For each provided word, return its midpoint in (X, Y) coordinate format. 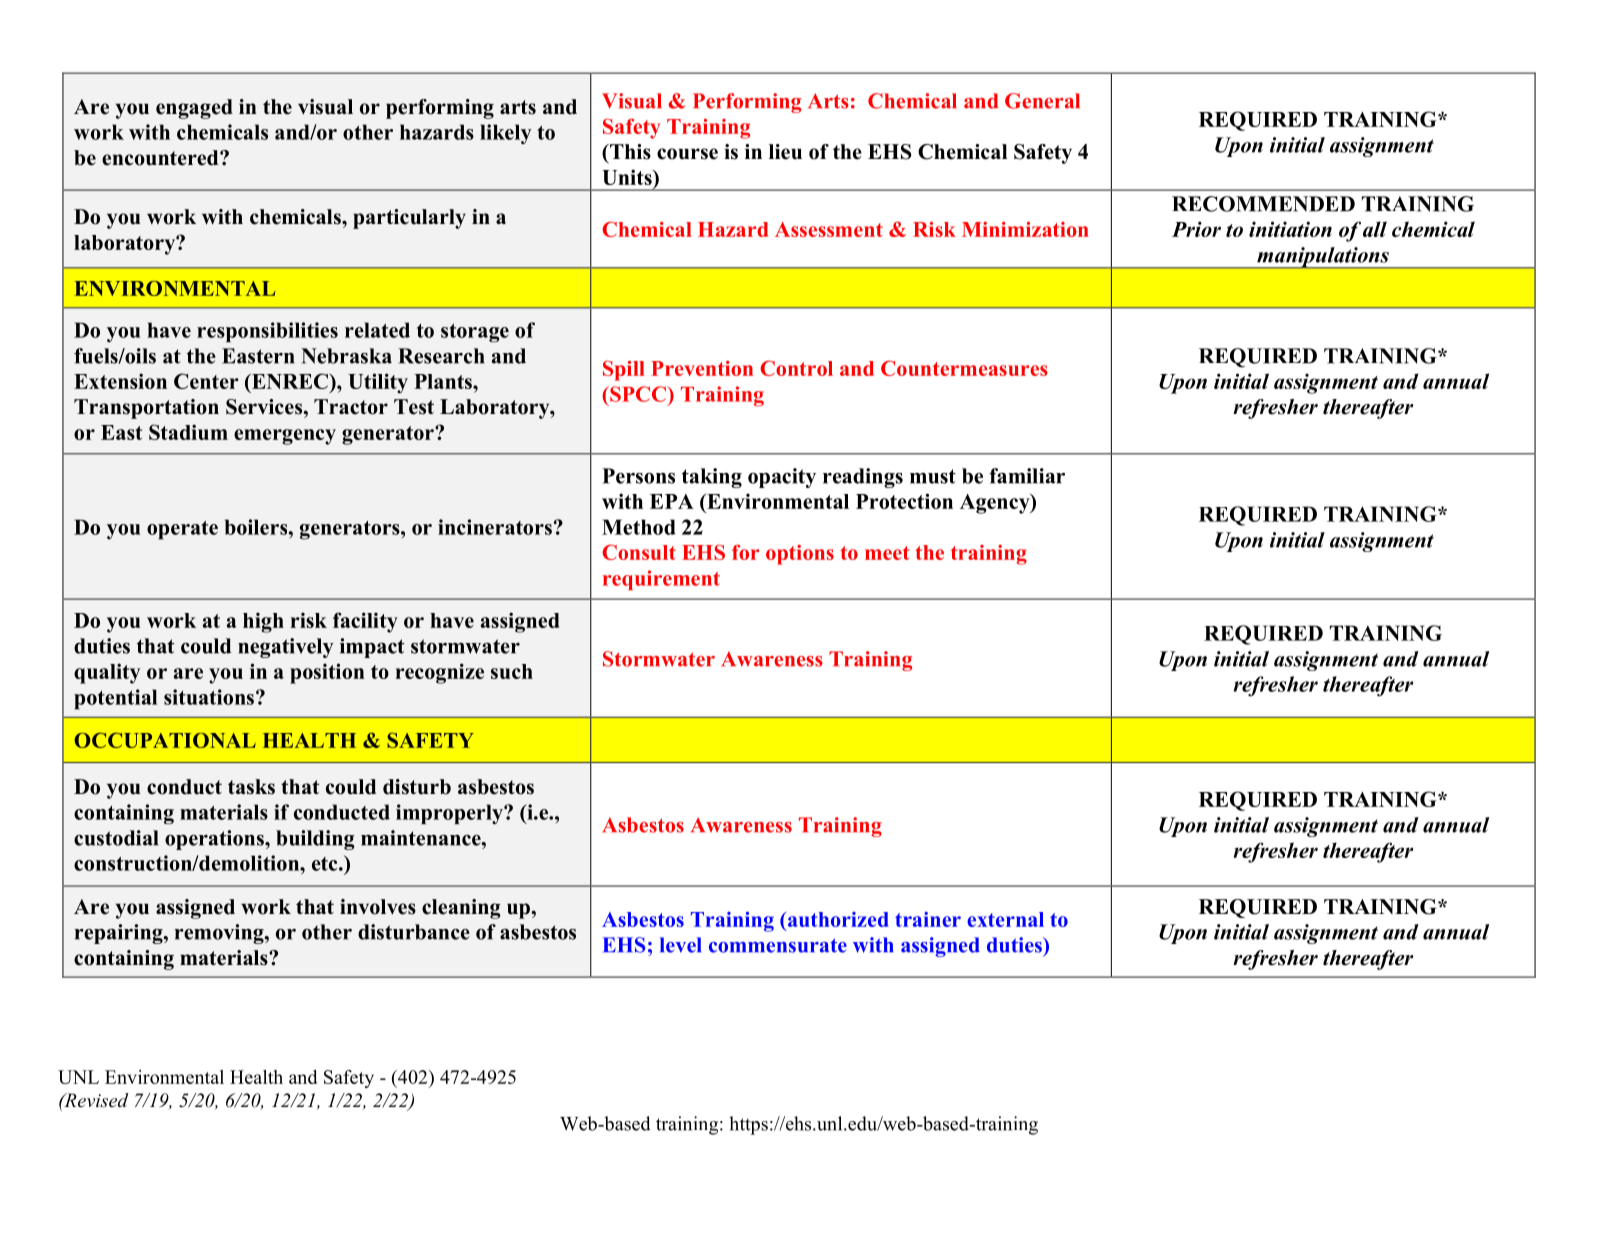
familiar (1027, 476)
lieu (785, 152)
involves (378, 907)
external (1005, 919)
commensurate (778, 945)
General (1042, 101)
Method (639, 527)
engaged (194, 109)
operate (182, 530)
